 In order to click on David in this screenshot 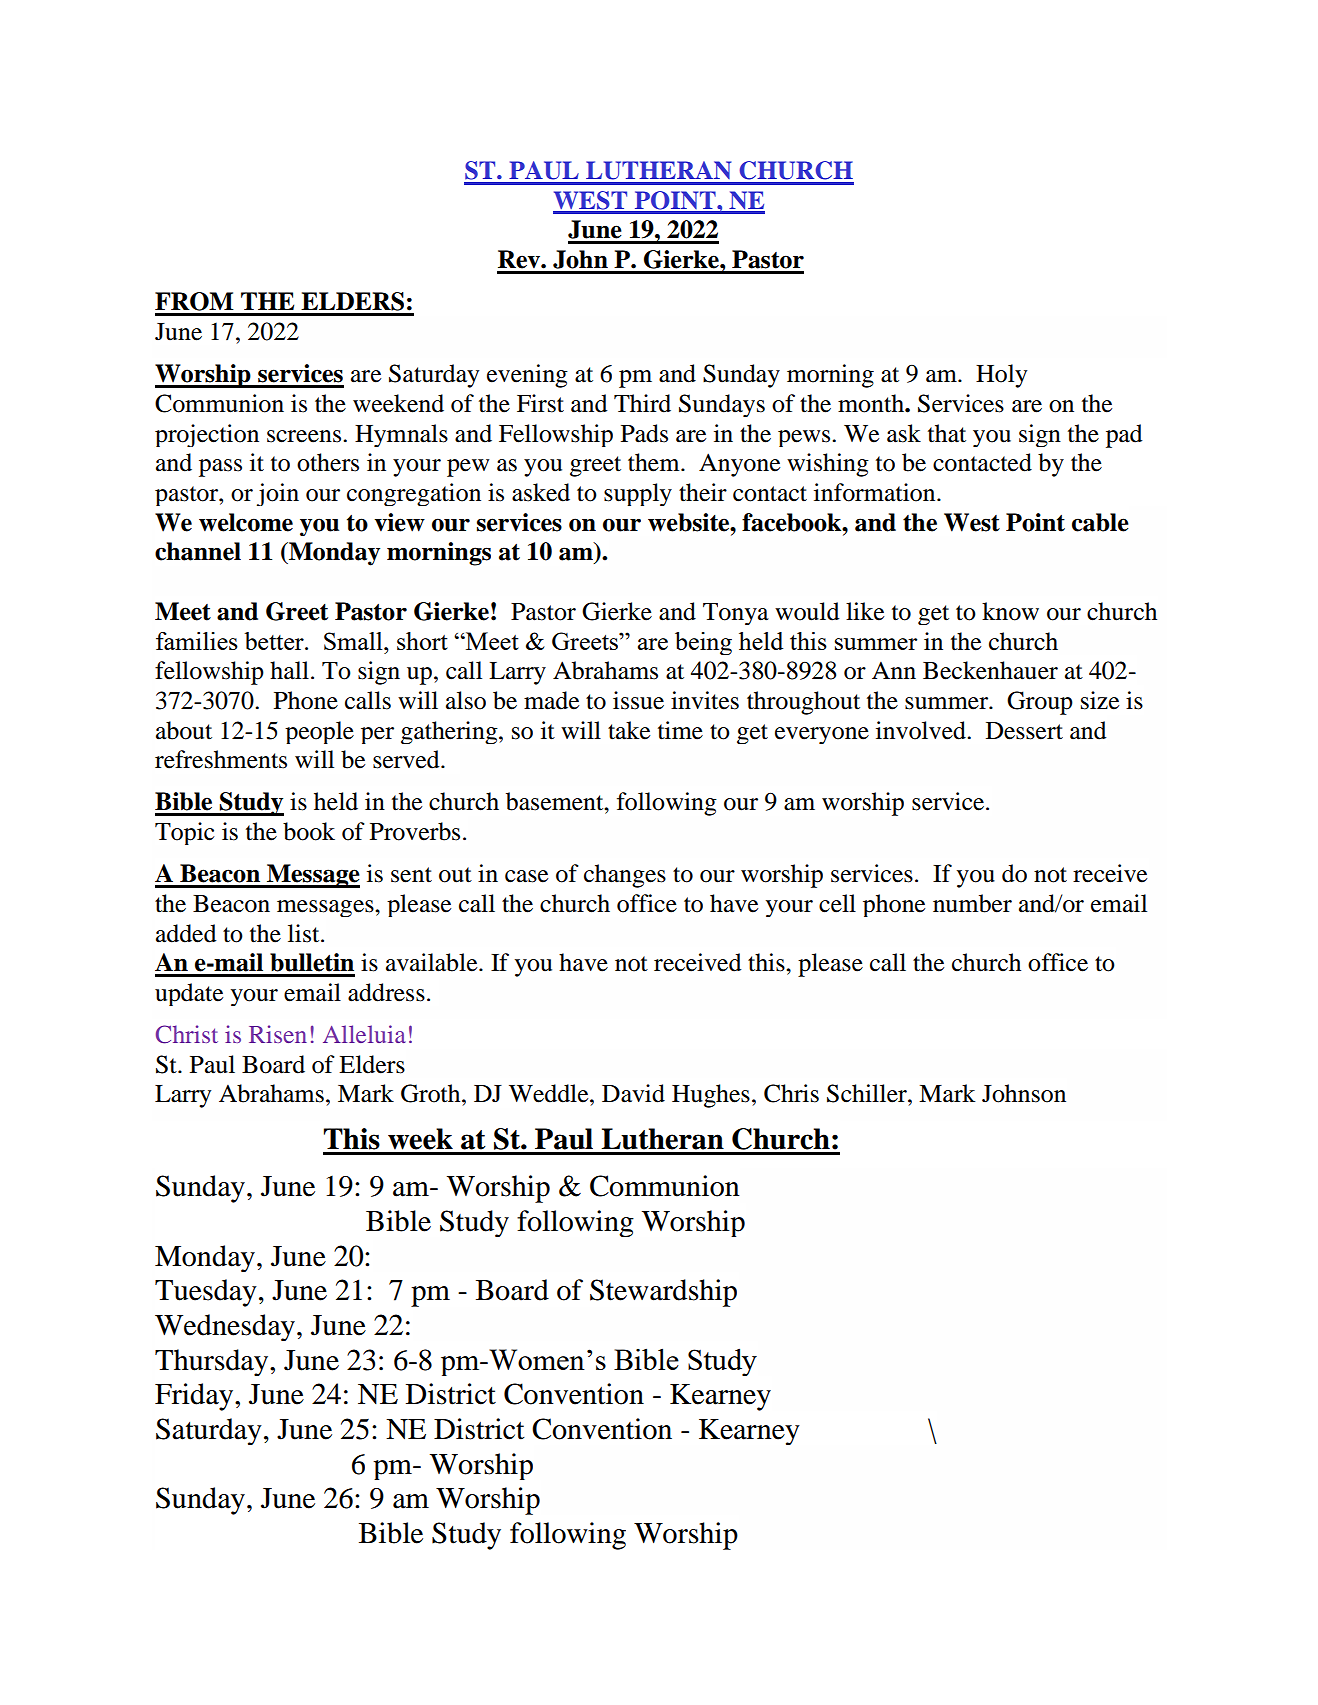, I will do `click(633, 1093)`.
